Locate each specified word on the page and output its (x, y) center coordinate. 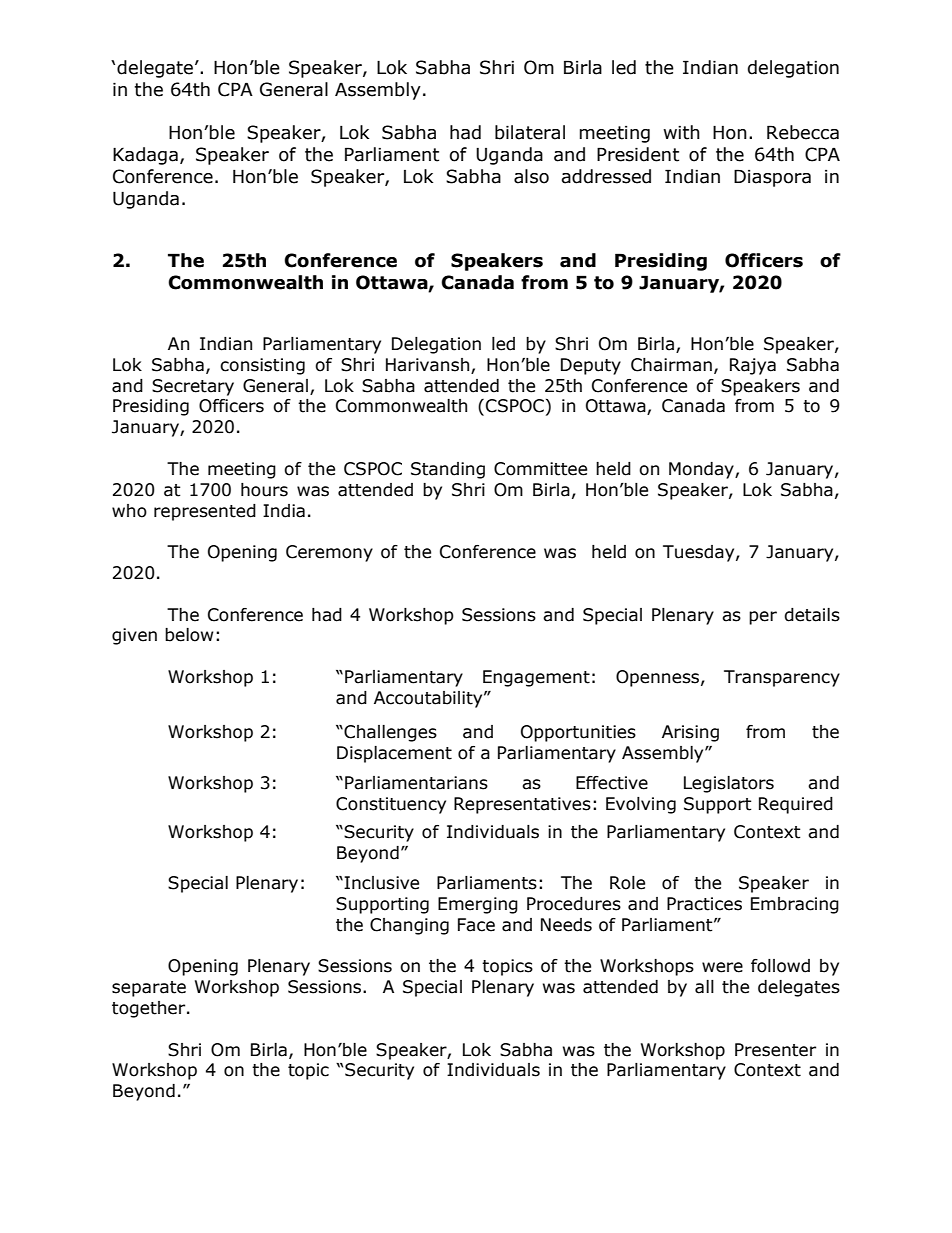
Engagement (536, 678)
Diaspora (772, 178)
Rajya (753, 366)
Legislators (729, 784)
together (150, 1009)
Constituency (391, 805)
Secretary (193, 387)
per (763, 618)
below (189, 635)
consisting (262, 366)
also (531, 176)
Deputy (591, 366)
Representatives (522, 805)
